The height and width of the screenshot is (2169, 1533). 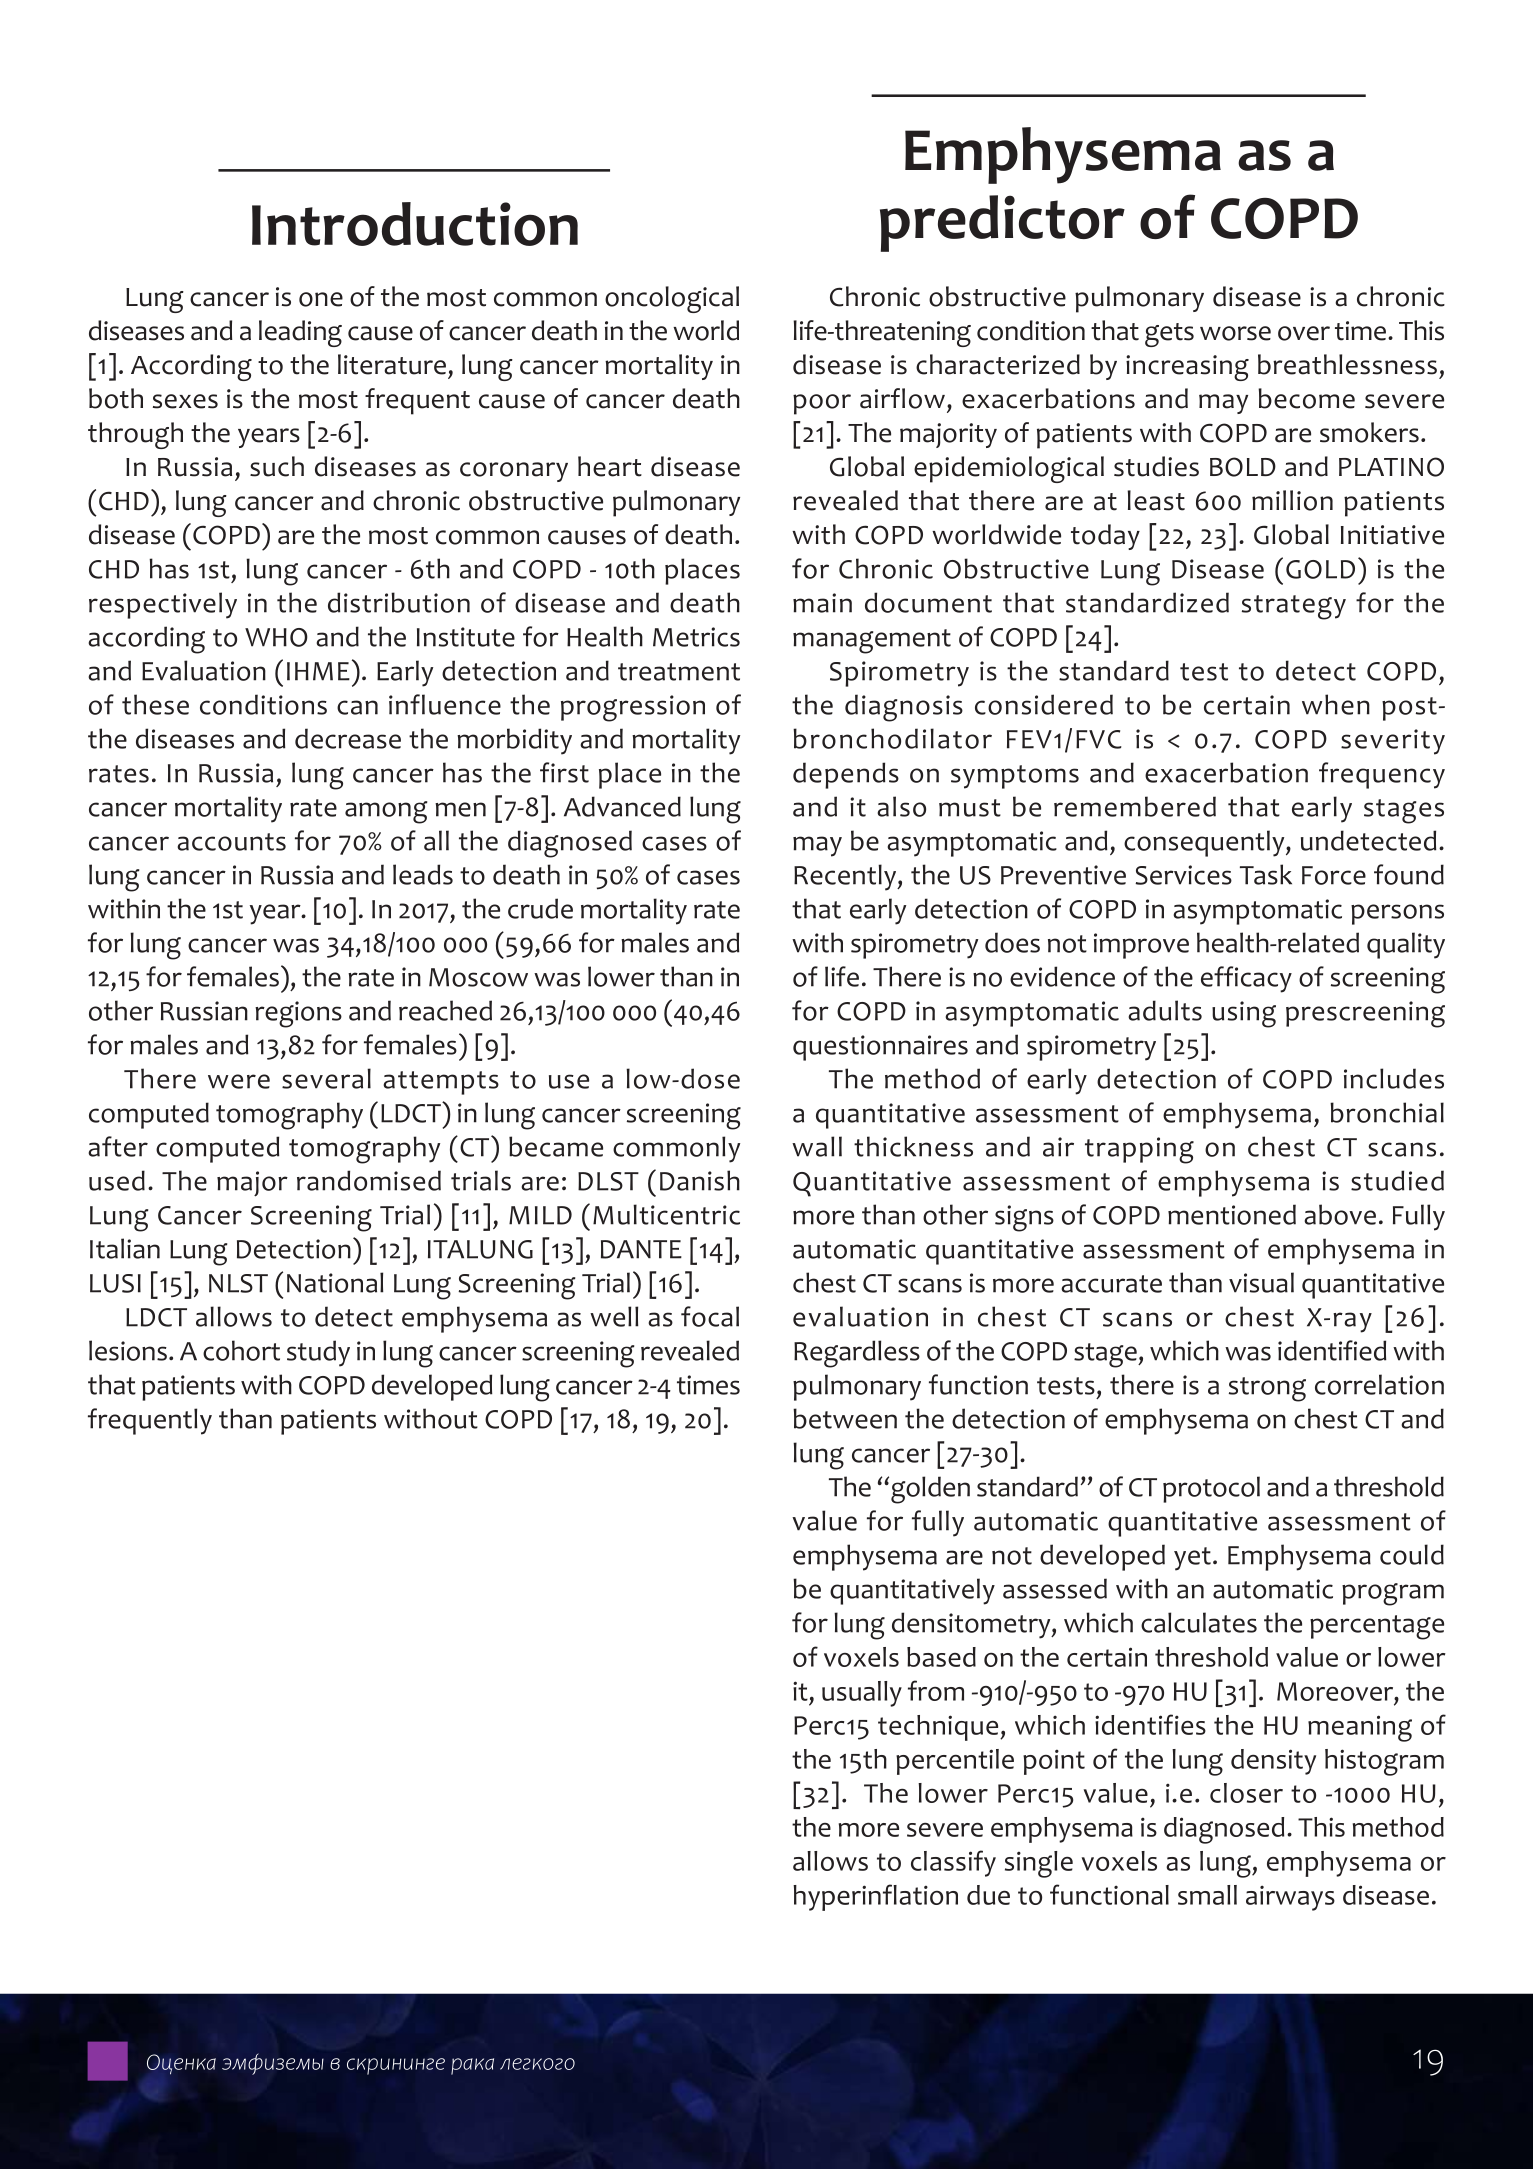 I want to click on questionnaires, so click(x=880, y=1048).
